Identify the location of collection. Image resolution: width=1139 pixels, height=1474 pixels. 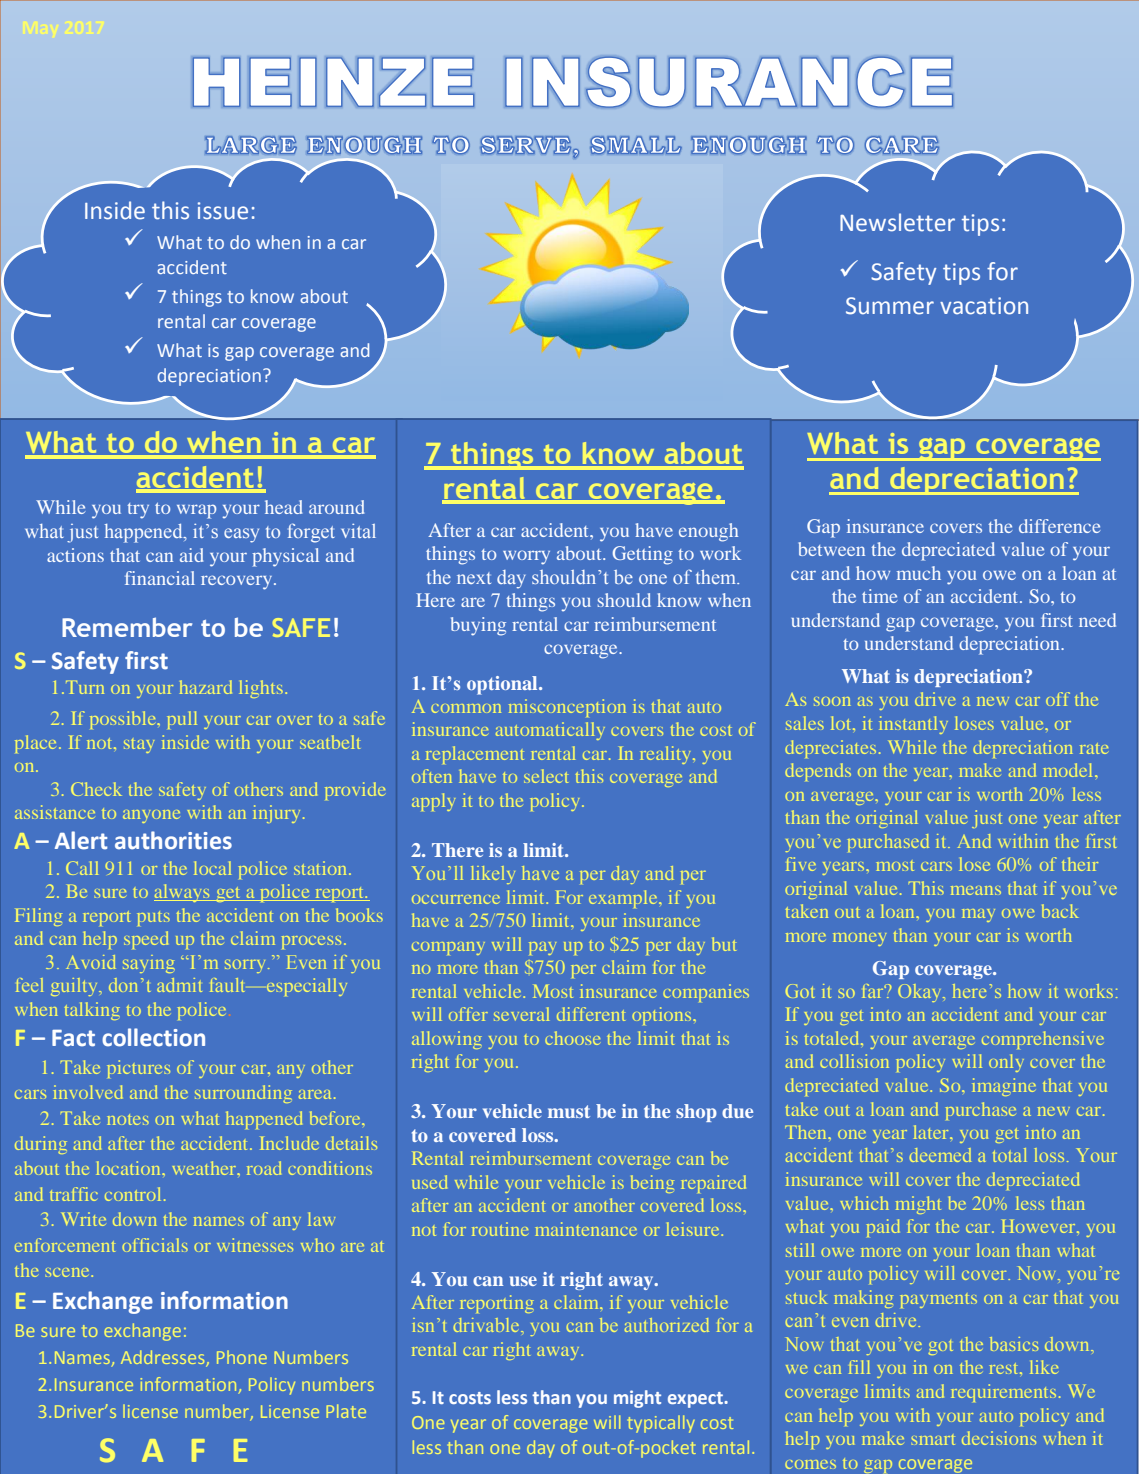
(153, 1037).
